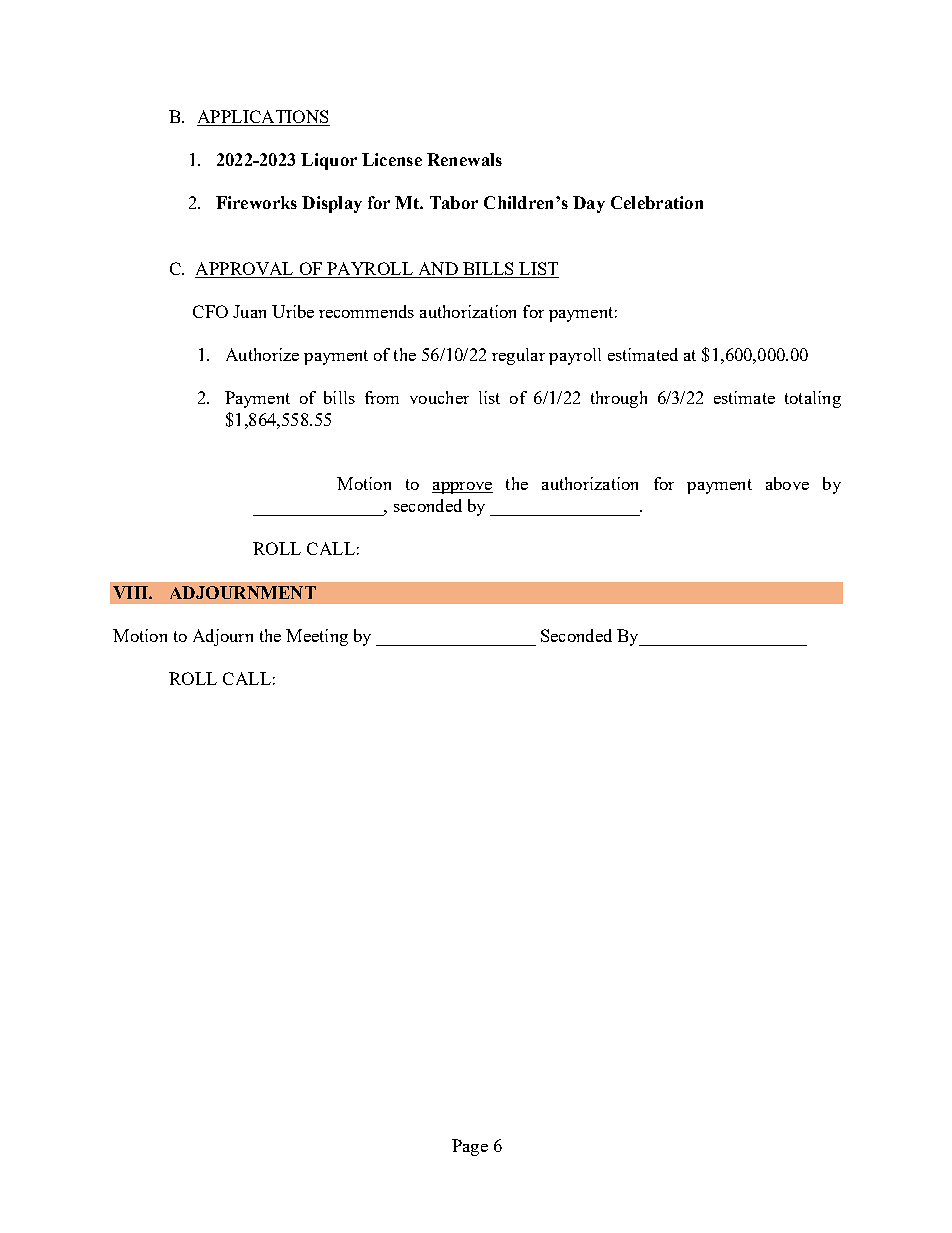 This screenshot has height=1233, width=952. What do you see at coordinates (263, 118) in the screenshot?
I see `APPLICATIONS` at bounding box center [263, 118].
